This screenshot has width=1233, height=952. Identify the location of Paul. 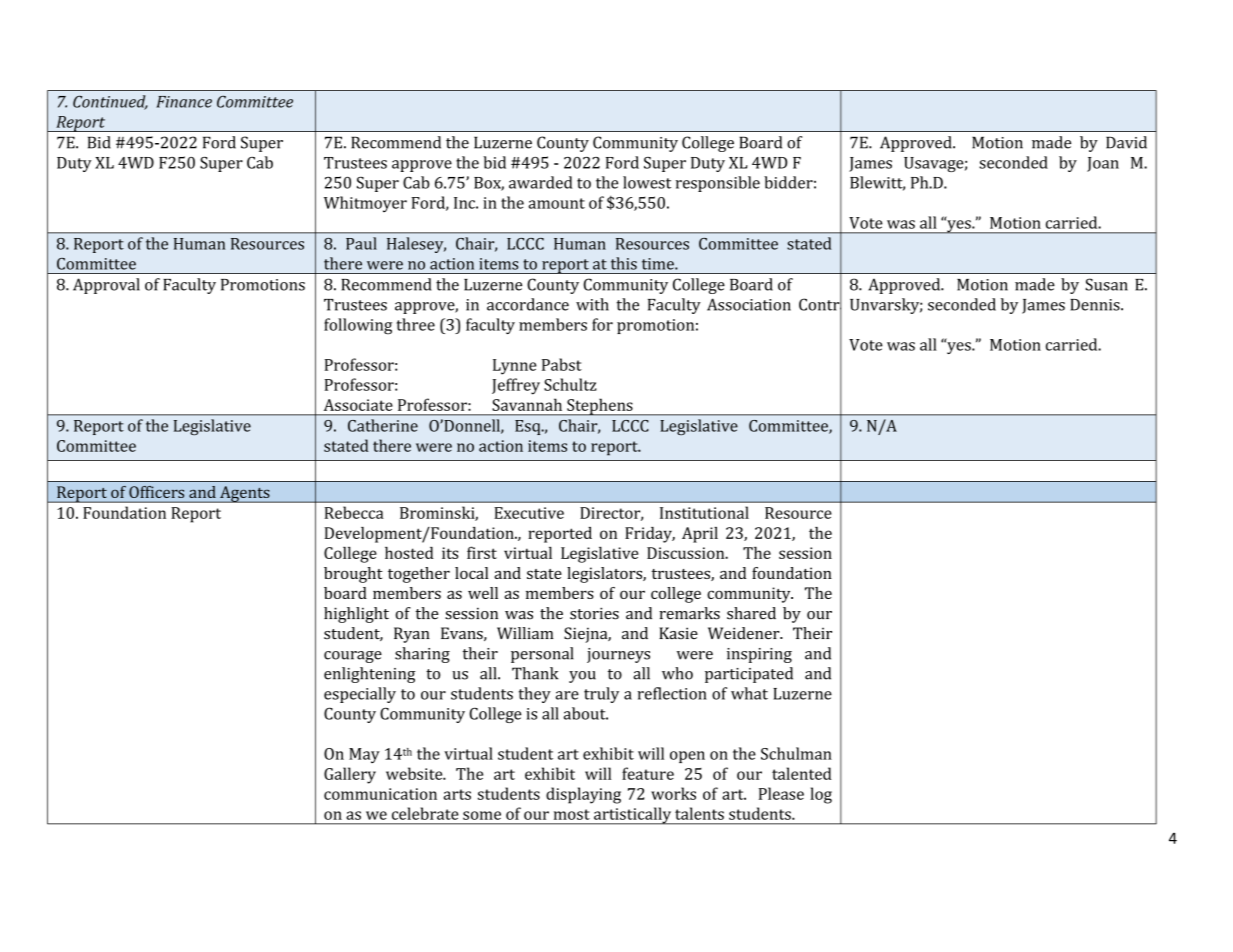
(361, 243).
